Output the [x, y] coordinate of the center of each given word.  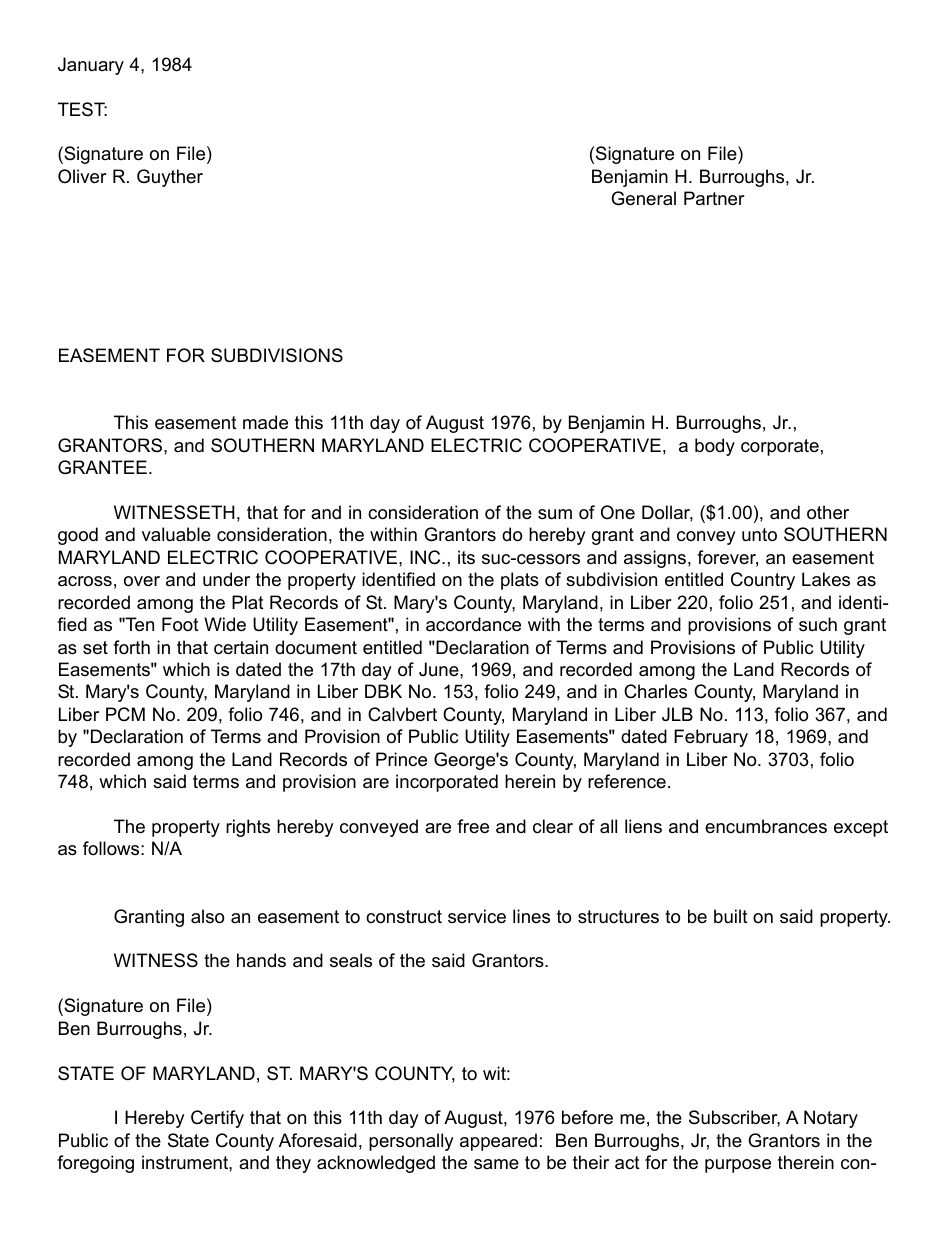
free [473, 826]
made [265, 422]
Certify [217, 1119]
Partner [714, 198]
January [91, 66]
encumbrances [766, 826]
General [643, 198]
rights [248, 828]
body [715, 447]
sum [555, 514]
